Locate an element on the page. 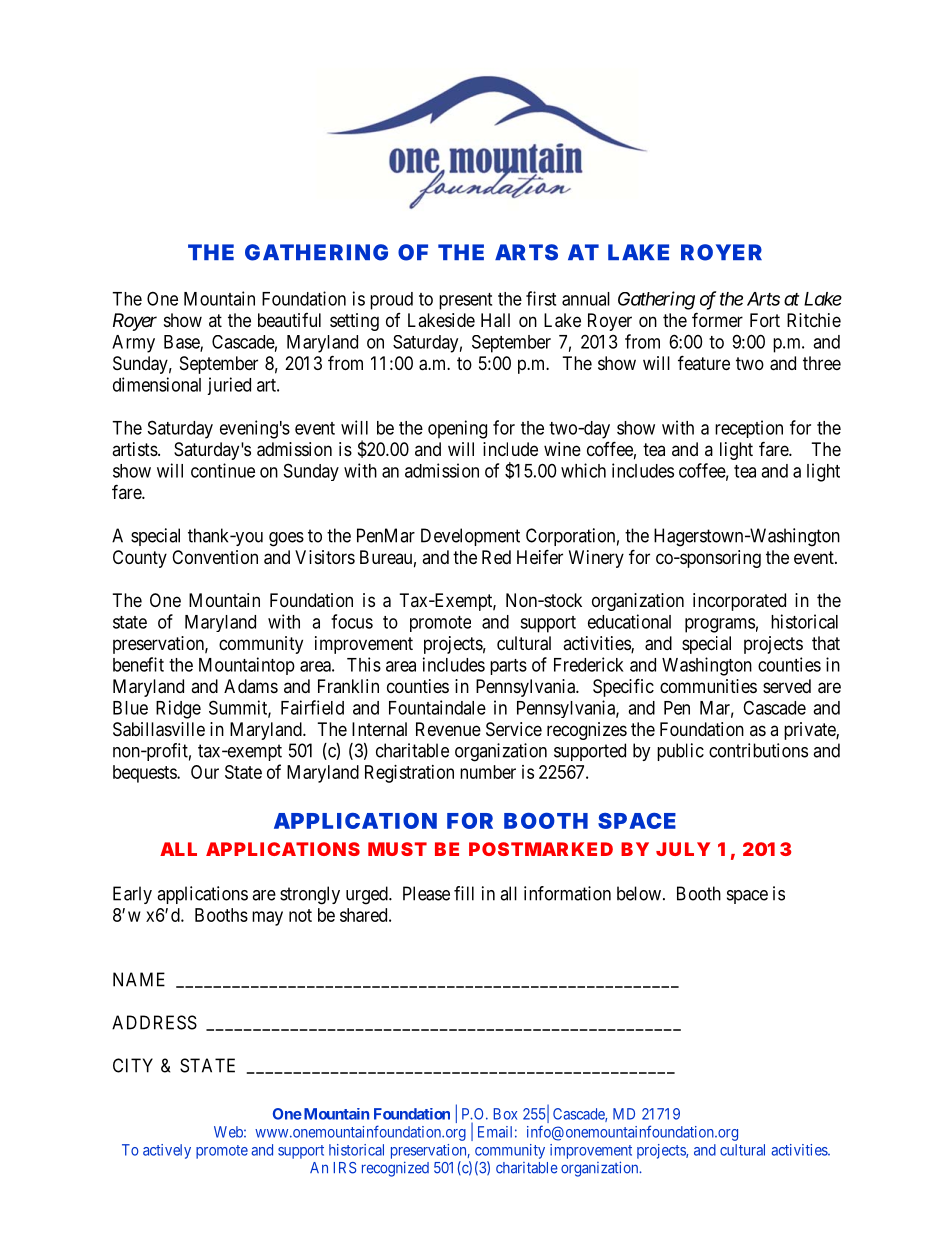 Image resolution: width=952 pixels, height=1233 pixels. fill is located at coordinates (464, 893).
